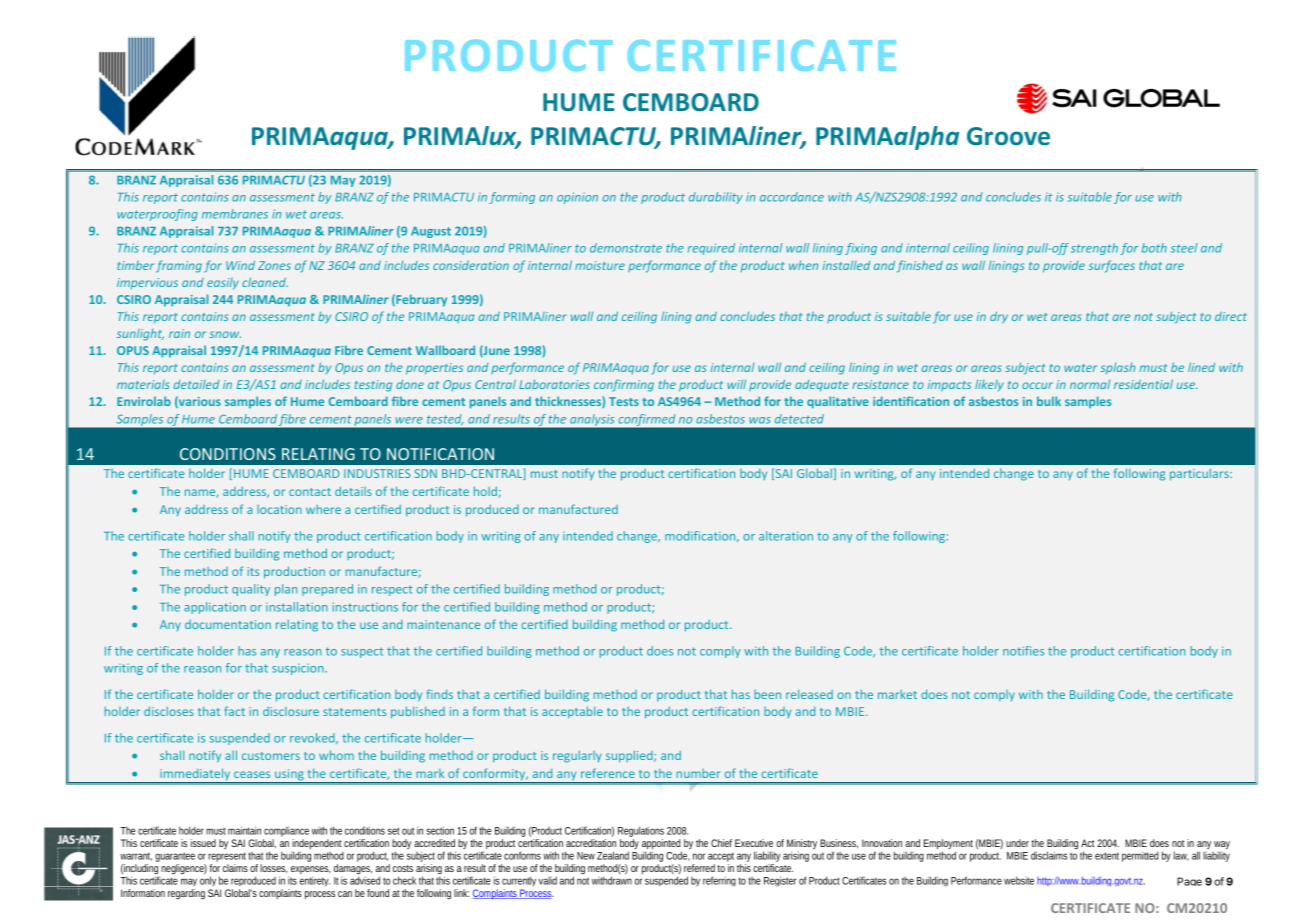  Describe the element at coordinates (699, 868) in the screenshot. I see `referred` at that location.
